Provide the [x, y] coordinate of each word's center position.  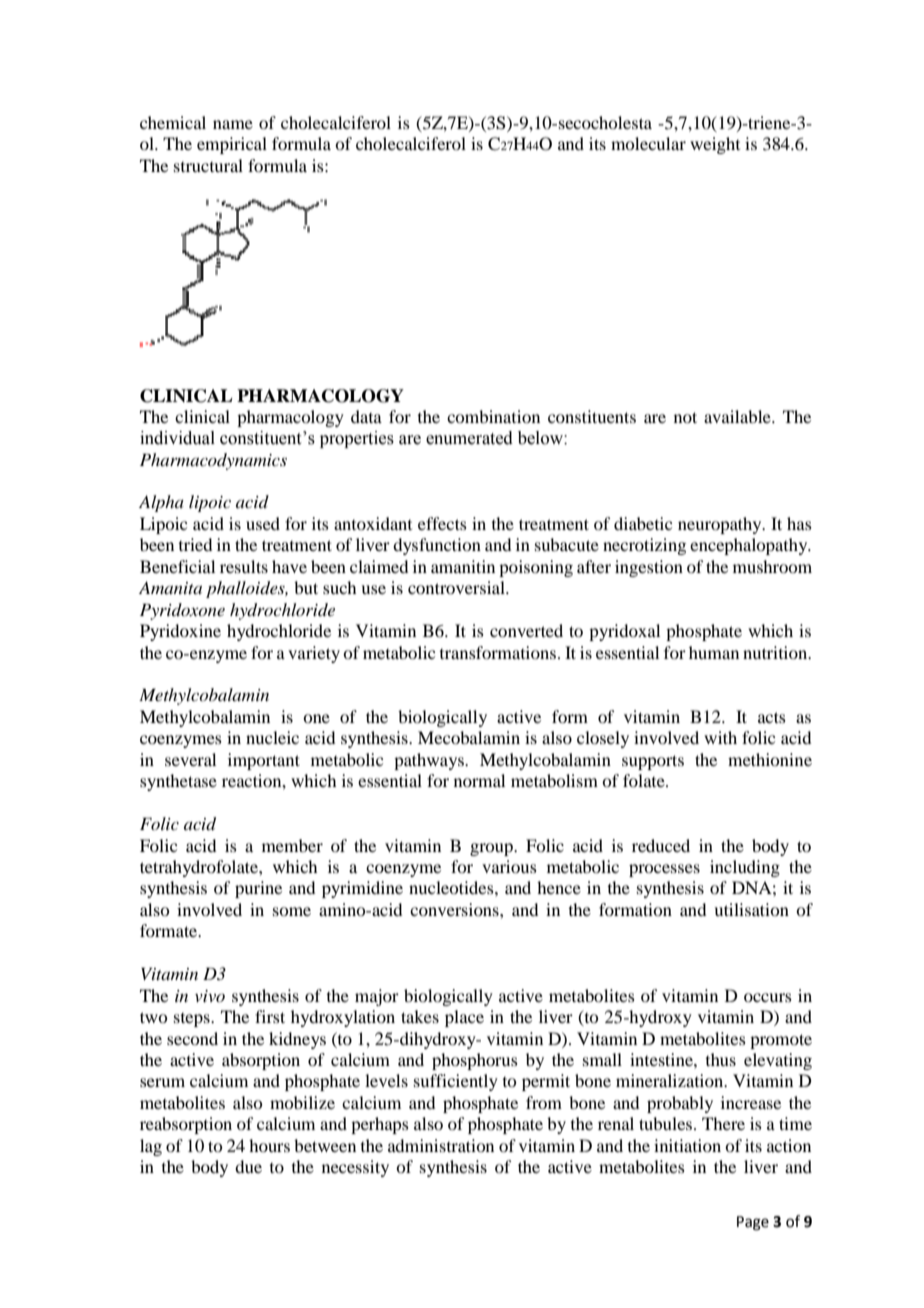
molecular [648, 143]
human [714, 652]
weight [715, 145]
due [248, 1166]
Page [753, 1223]
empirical [232, 145]
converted [526, 630]
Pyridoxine [180, 632]
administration [441, 1145]
